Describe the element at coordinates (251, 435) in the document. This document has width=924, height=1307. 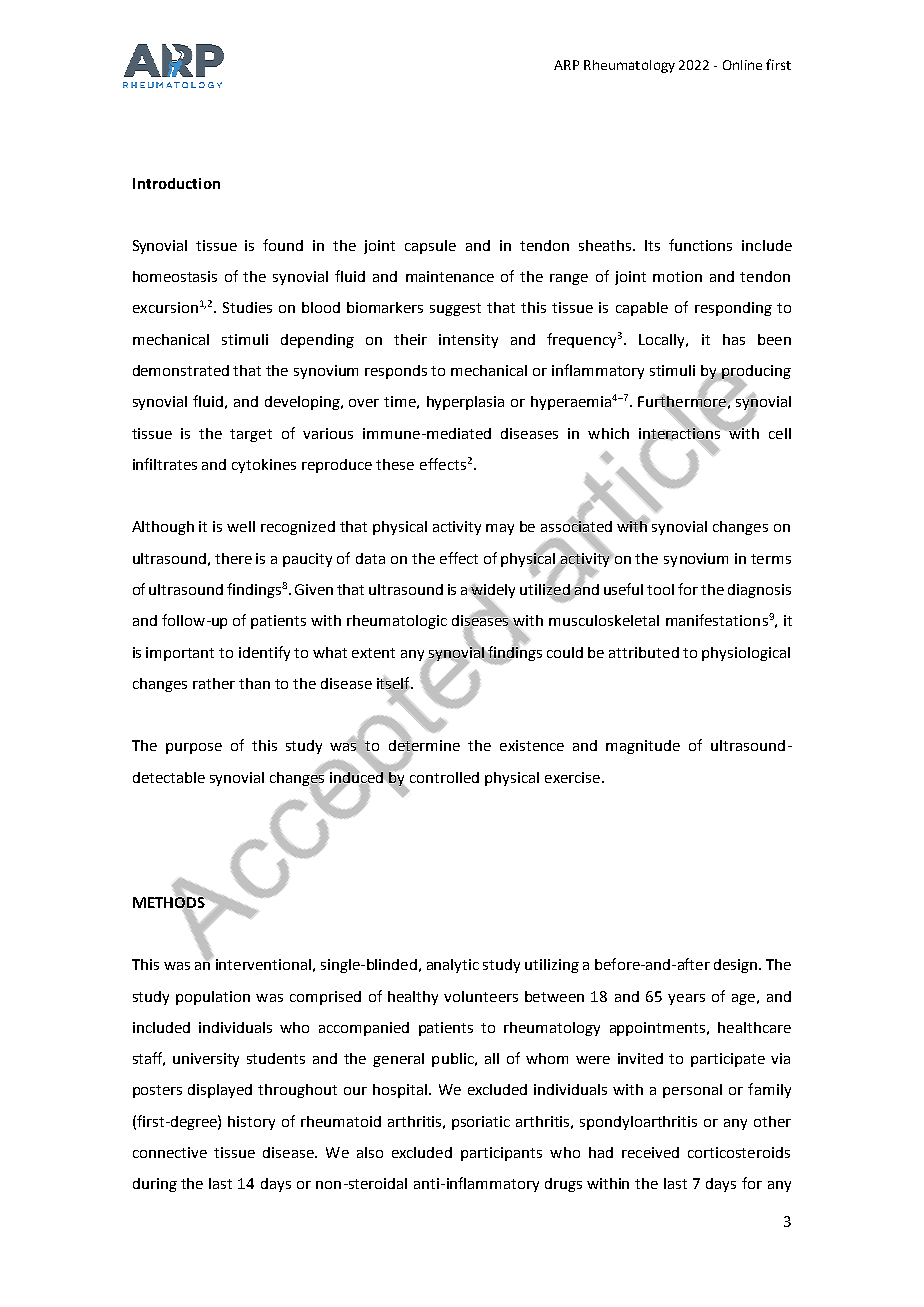
I see `target` at that location.
